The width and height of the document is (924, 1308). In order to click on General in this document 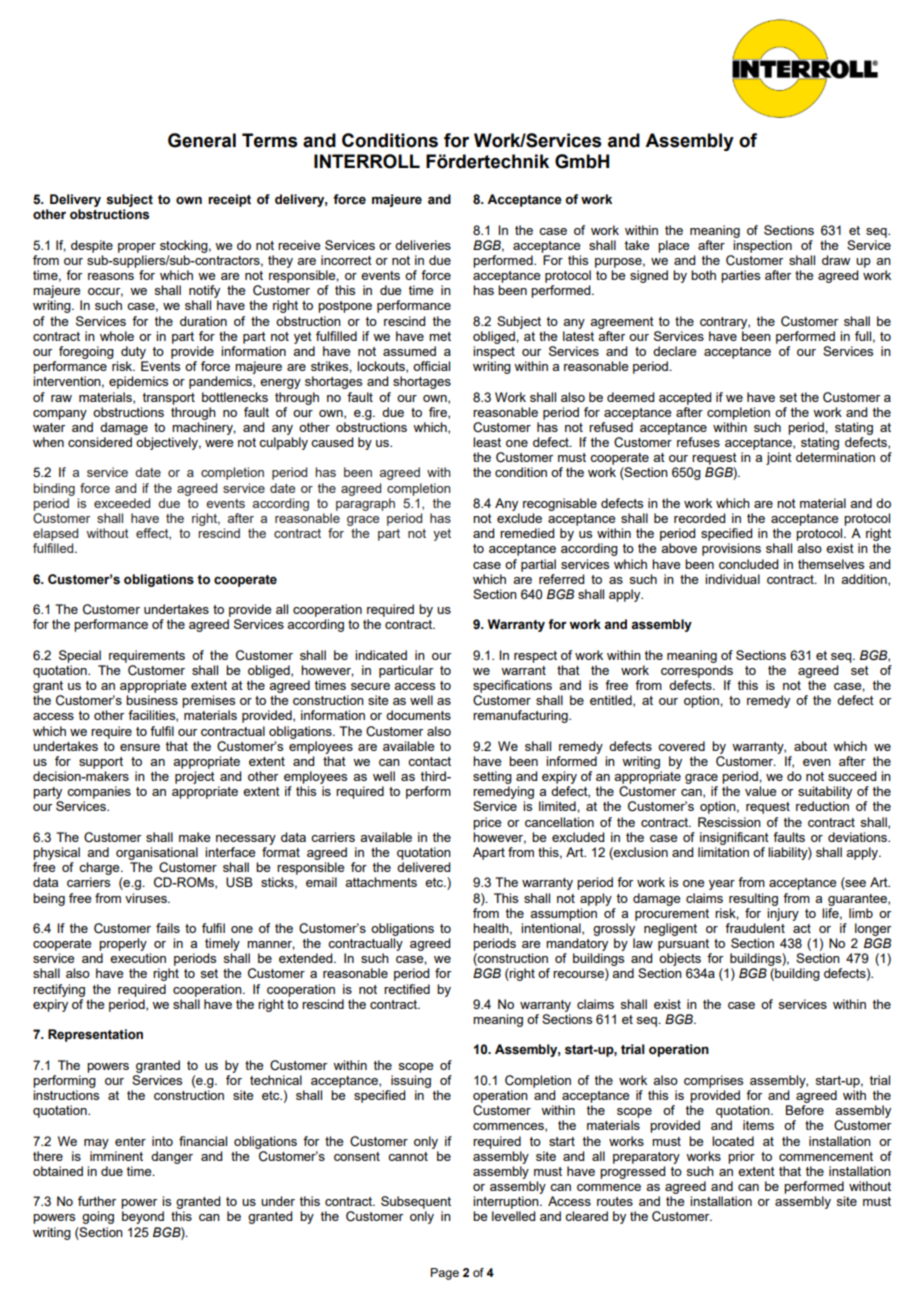, I will do `click(202, 140)`.
